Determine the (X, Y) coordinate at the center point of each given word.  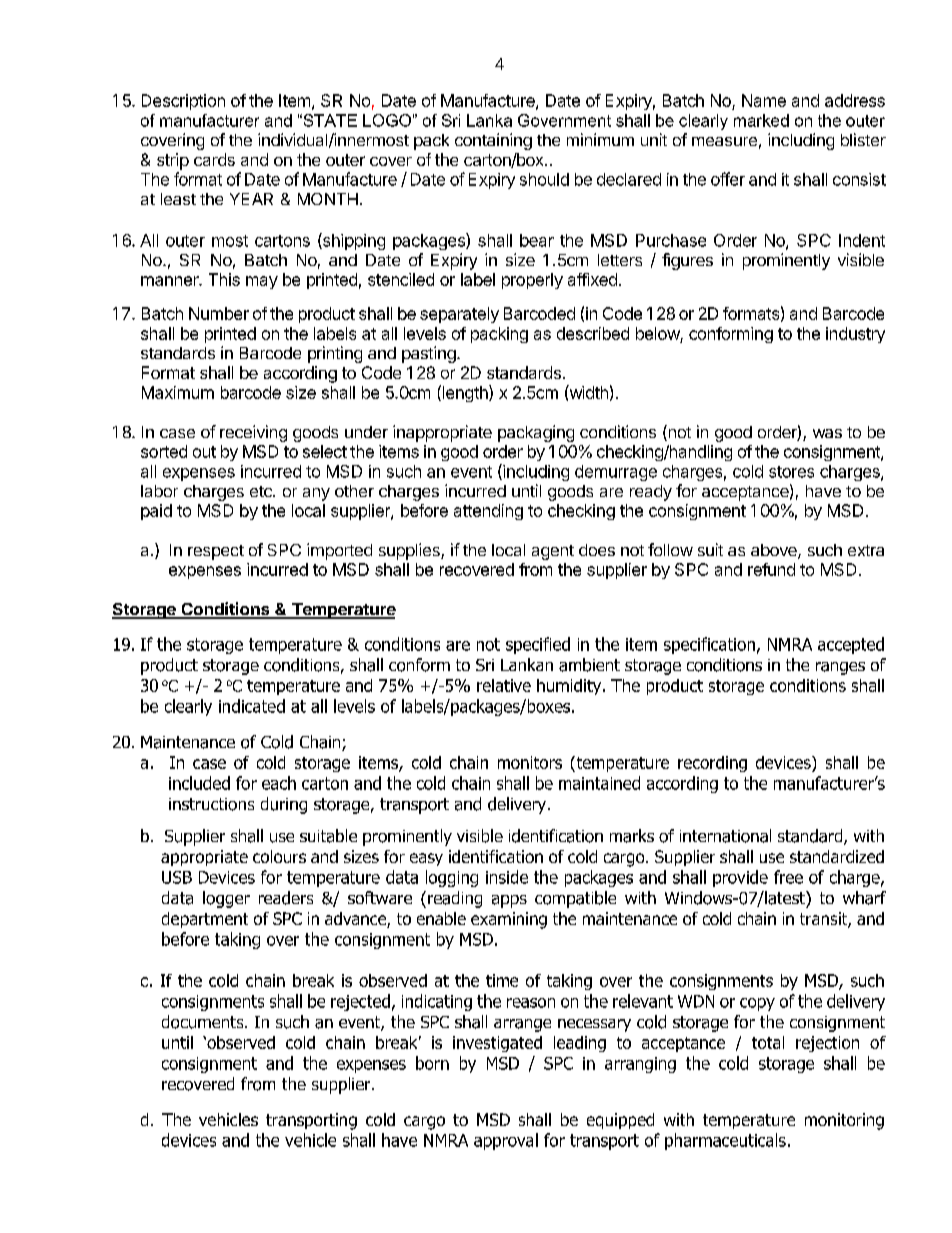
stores (791, 472)
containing (493, 141)
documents (204, 1022)
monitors (530, 762)
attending (488, 512)
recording (712, 764)
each (279, 783)
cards (214, 159)
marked (761, 120)
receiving (253, 433)
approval (506, 1141)
